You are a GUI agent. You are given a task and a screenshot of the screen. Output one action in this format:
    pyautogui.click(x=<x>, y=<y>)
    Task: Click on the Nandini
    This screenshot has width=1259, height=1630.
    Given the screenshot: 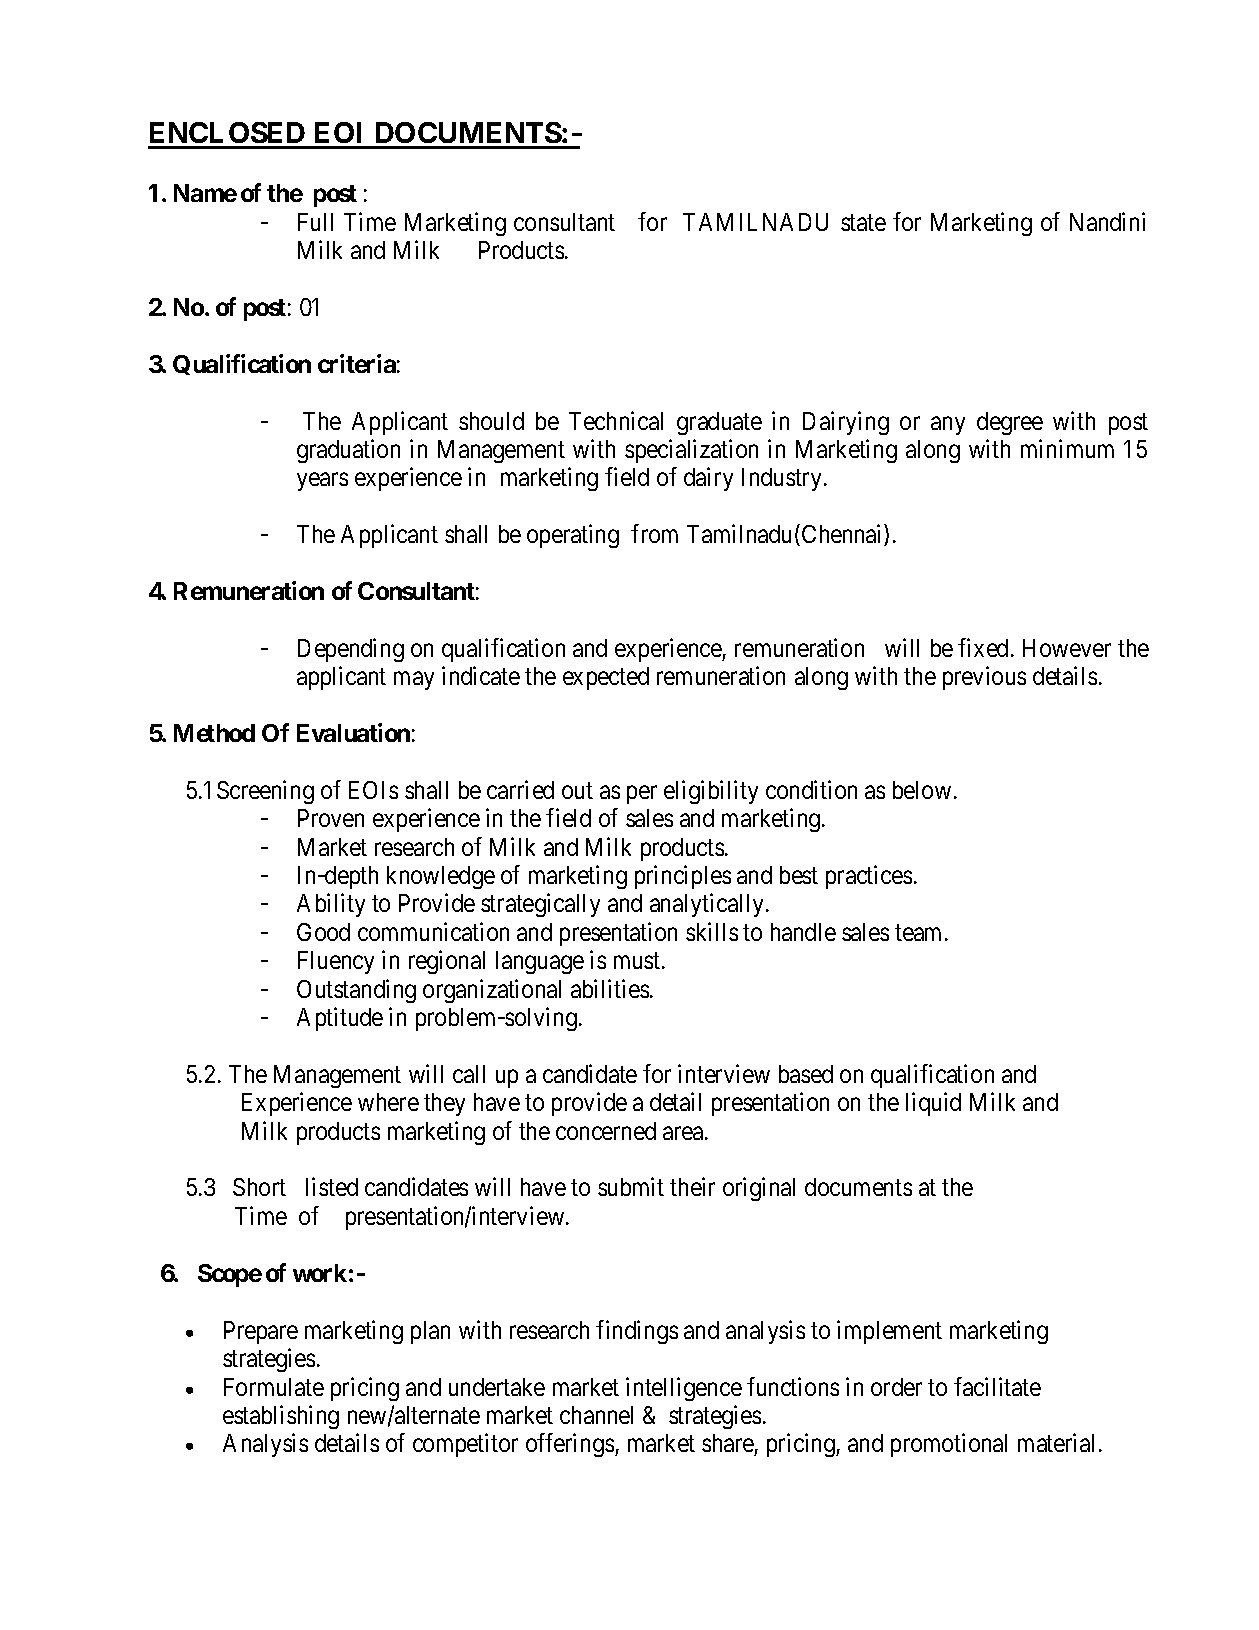 What is the action you would take?
    pyautogui.click(x=1107, y=221)
